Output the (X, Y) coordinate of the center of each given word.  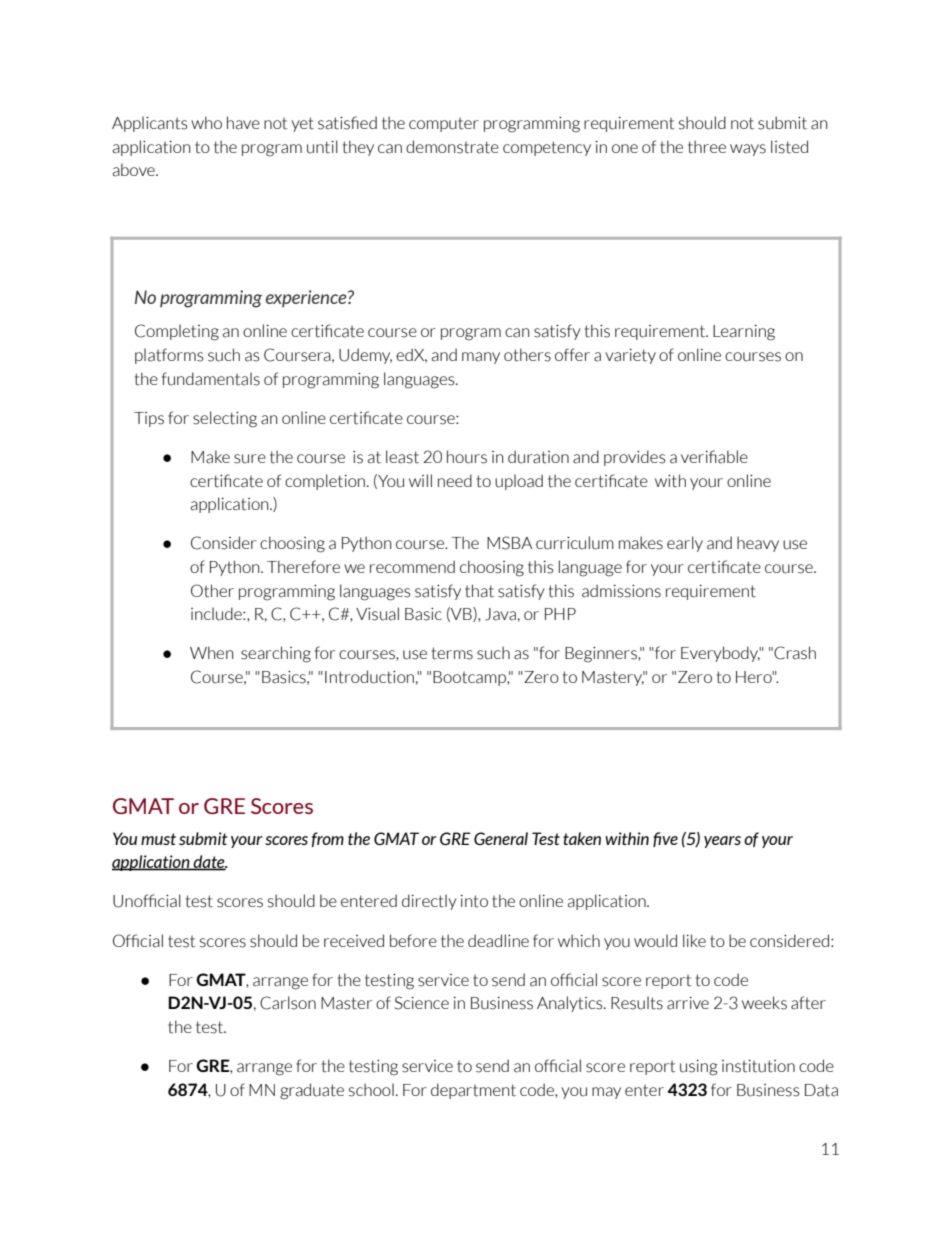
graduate (312, 1091)
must (158, 839)
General (501, 838)
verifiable (714, 457)
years (722, 842)
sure (250, 459)
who (206, 122)
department (473, 1091)
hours (467, 457)
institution (758, 1066)
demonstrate (452, 147)
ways (748, 150)
